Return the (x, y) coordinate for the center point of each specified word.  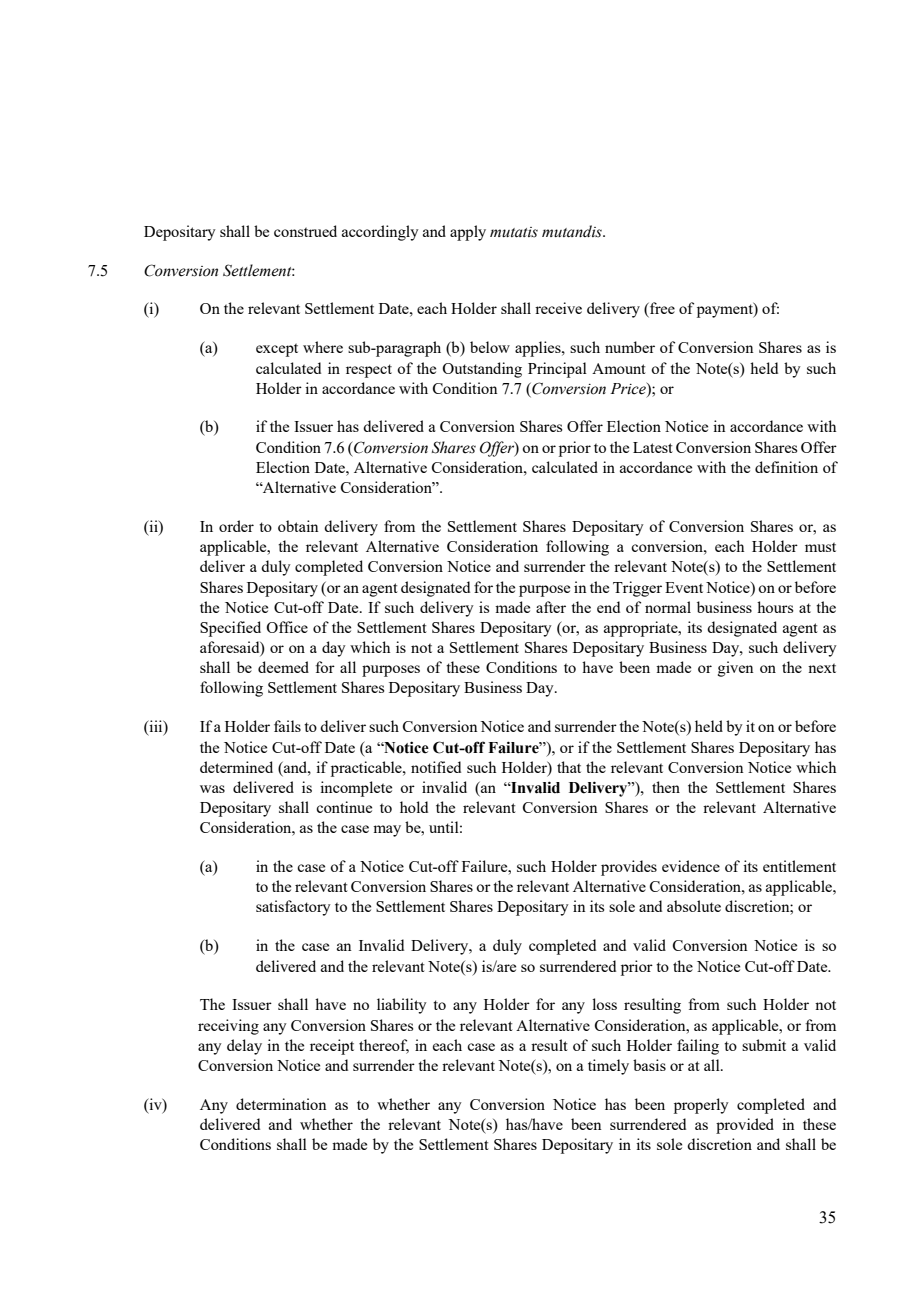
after (551, 607)
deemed (283, 667)
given (736, 669)
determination (281, 1104)
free (661, 309)
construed (305, 231)
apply (468, 233)
